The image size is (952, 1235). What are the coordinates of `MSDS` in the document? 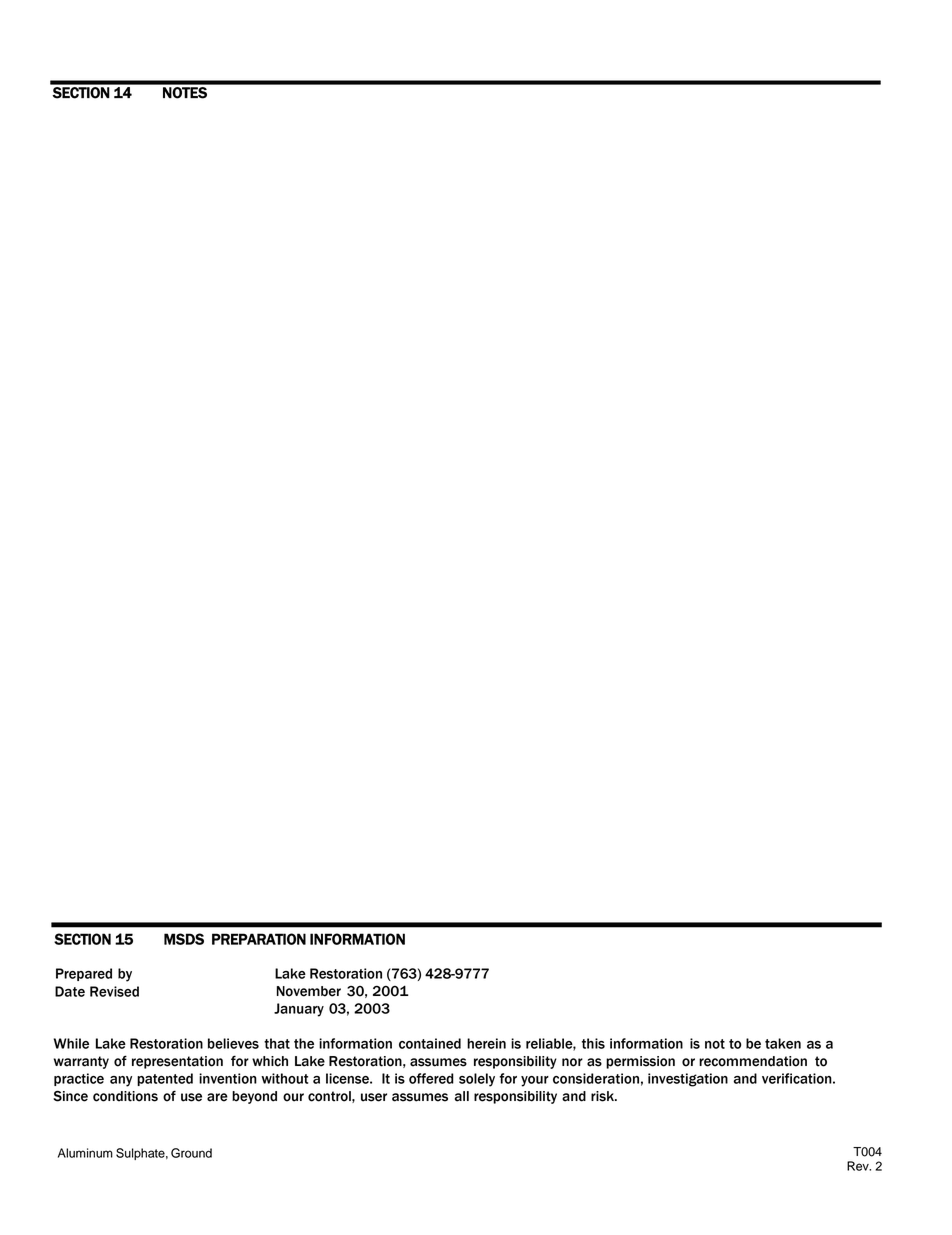 It's located at (184, 939).
